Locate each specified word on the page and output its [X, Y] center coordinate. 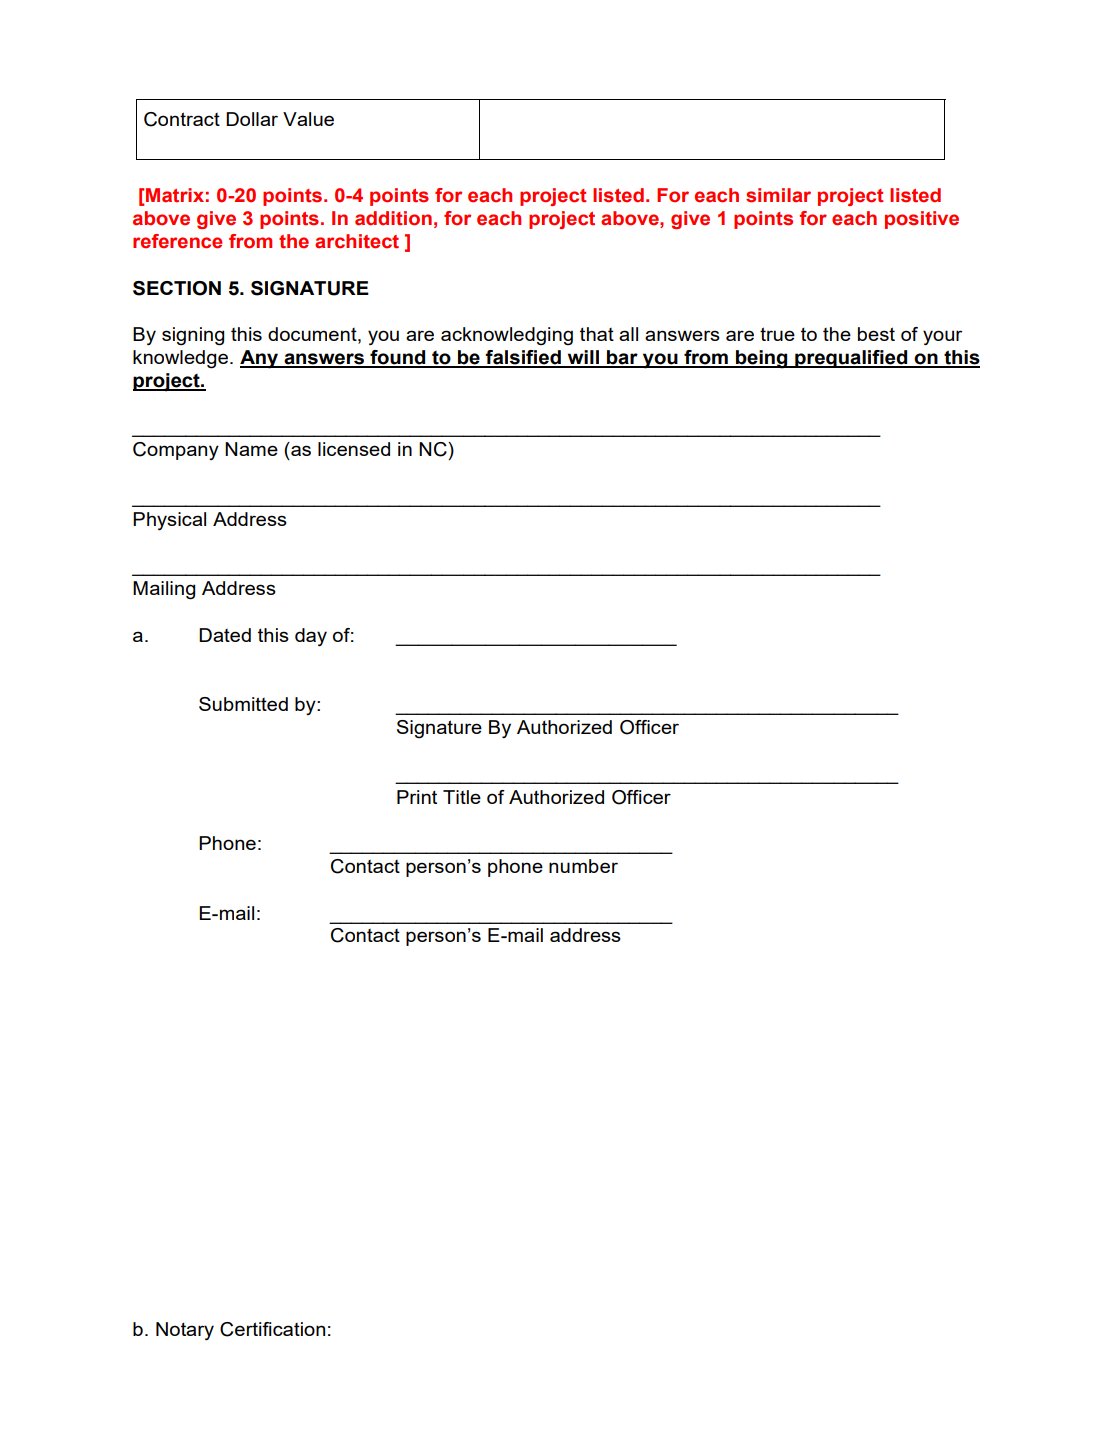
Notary [185, 1331]
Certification [272, 1329]
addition [393, 218]
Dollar [252, 119]
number [583, 866]
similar [778, 195]
